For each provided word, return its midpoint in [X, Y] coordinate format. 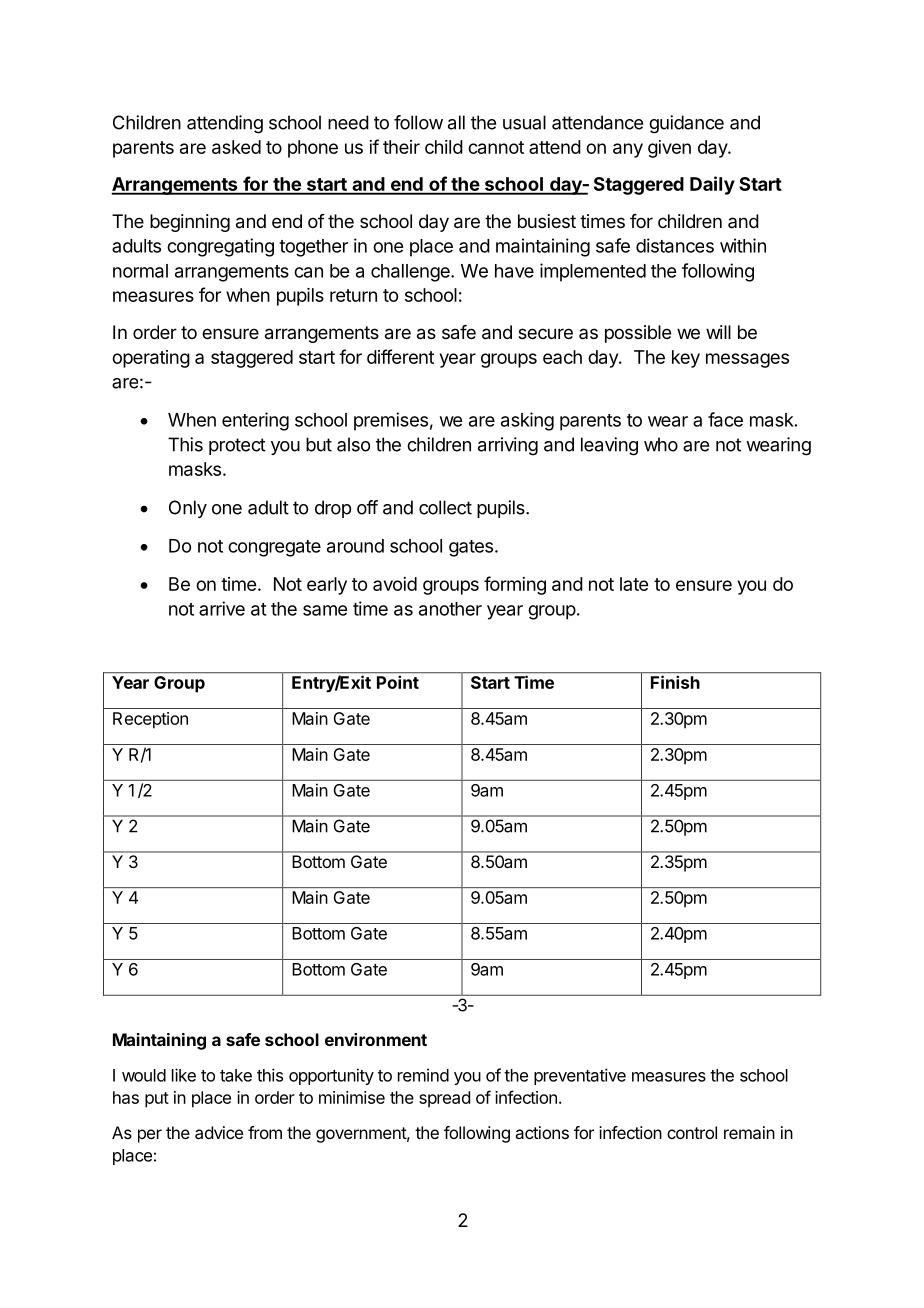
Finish [675, 682]
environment [376, 1039]
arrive [222, 608]
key [686, 359]
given [669, 149]
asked [236, 147]
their [401, 147]
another [450, 609]
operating [151, 359]
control [692, 1132]
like [184, 1075]
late [634, 584]
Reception [150, 720]
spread [444, 1099]
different [400, 356]
